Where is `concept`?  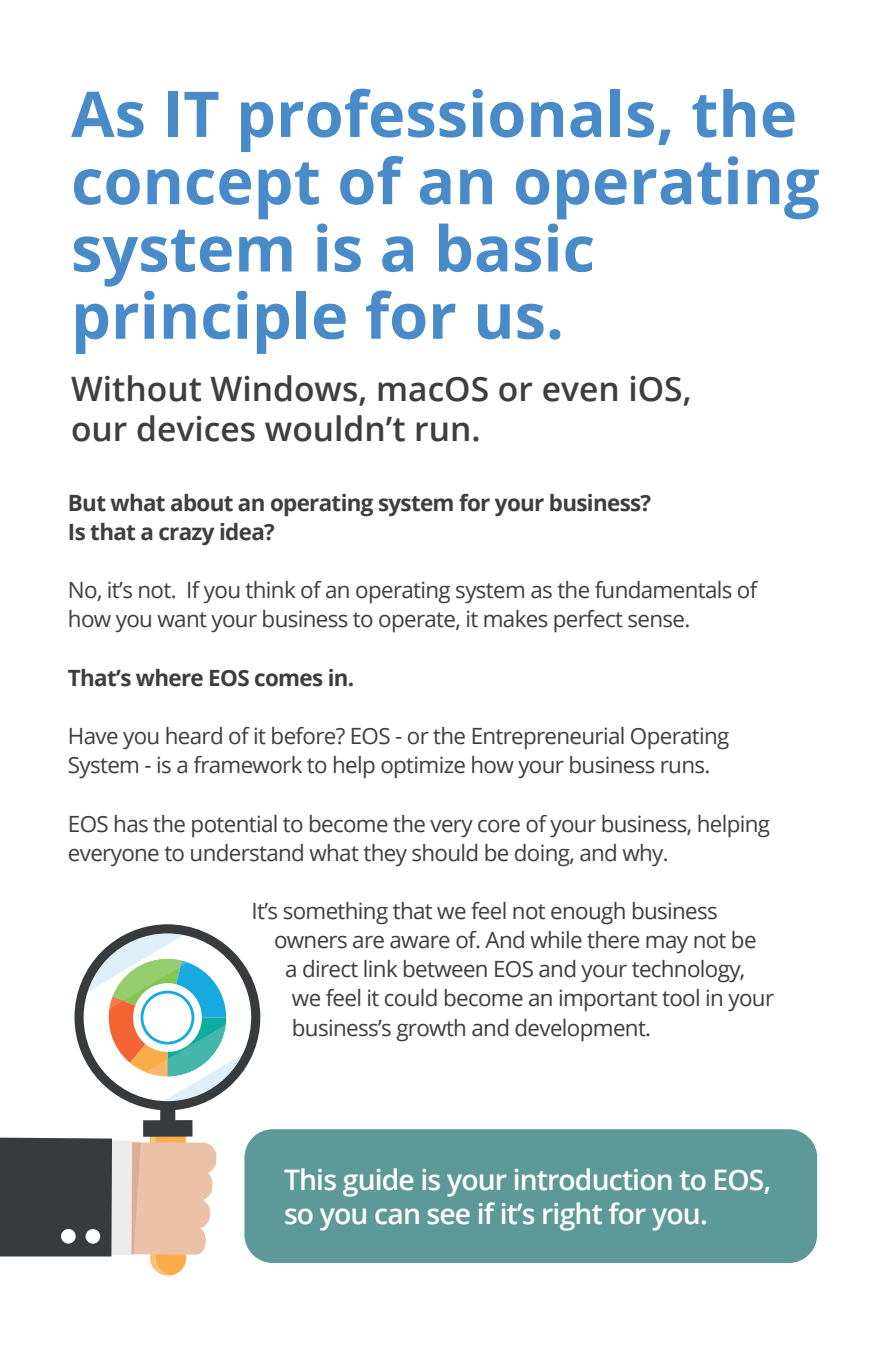
concept is located at coordinates (196, 190).
